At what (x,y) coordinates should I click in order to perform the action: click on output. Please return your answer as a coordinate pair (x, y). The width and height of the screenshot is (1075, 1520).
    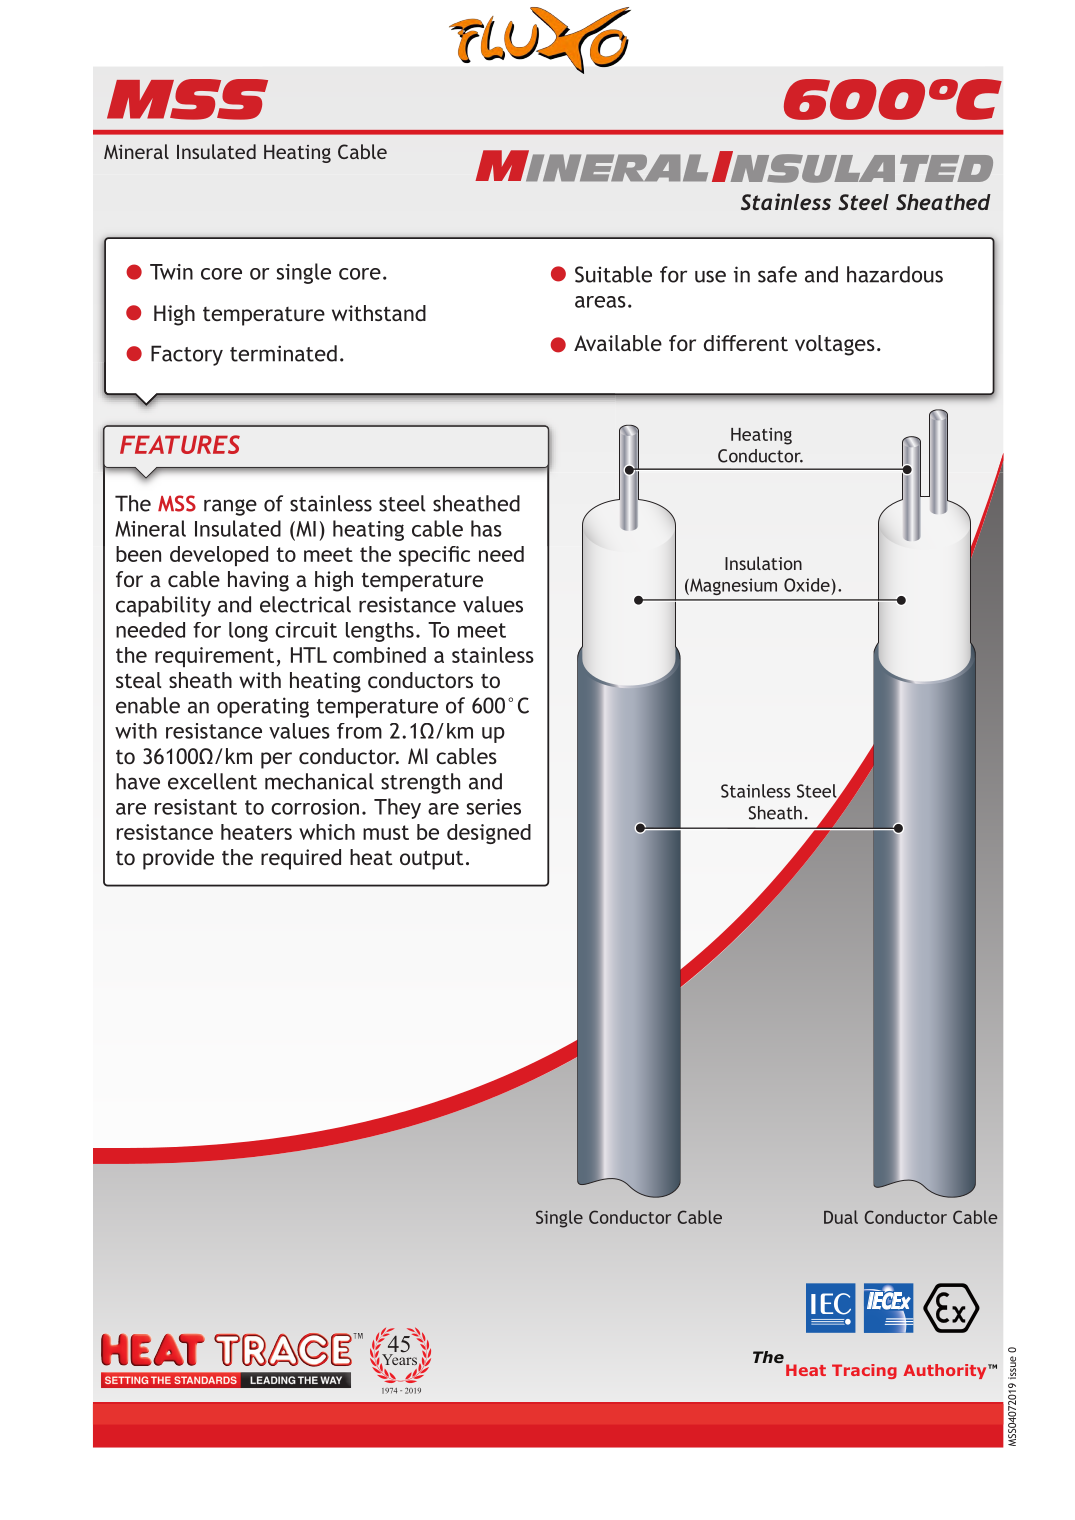
    Looking at the image, I should click on (432, 860).
